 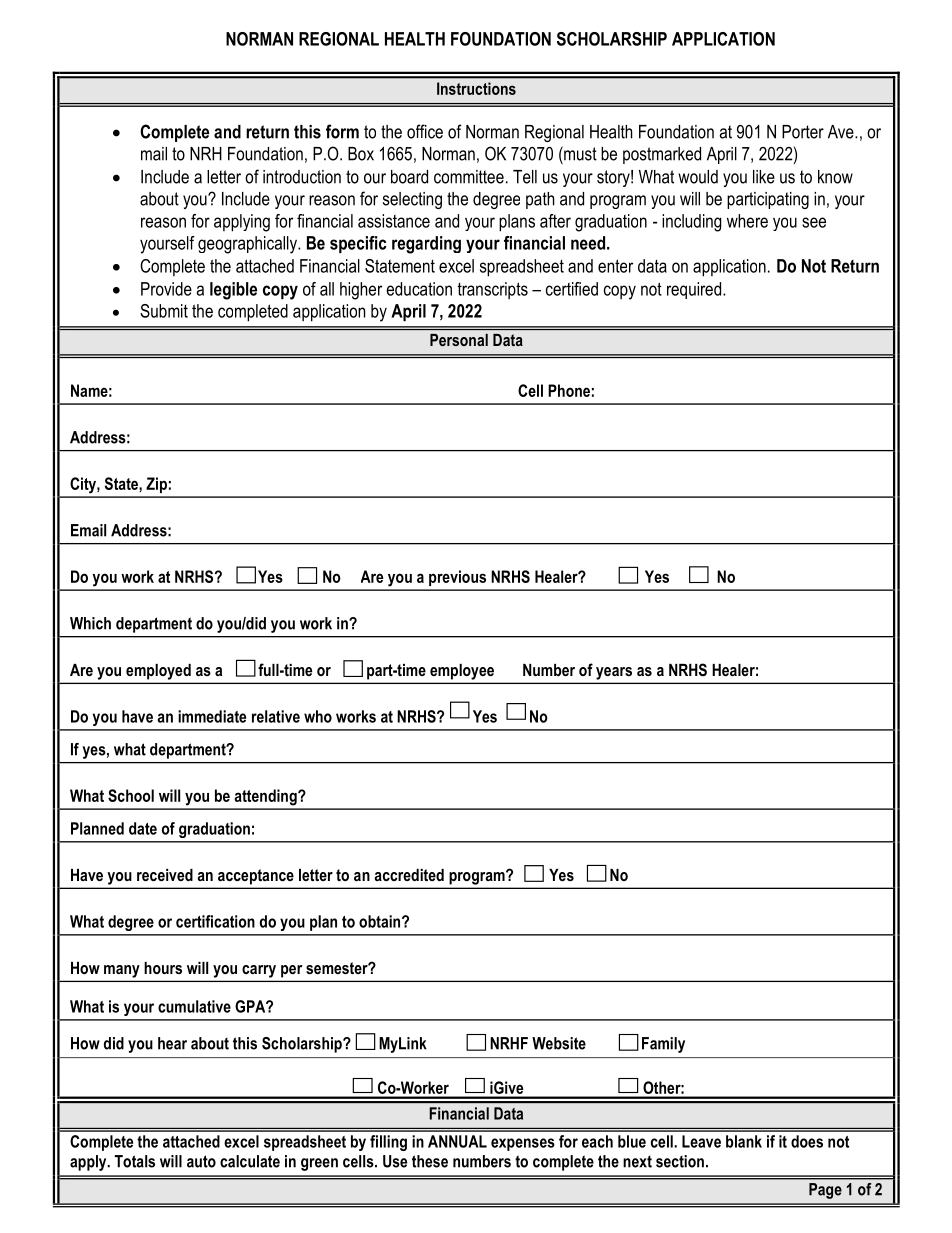 I want to click on introduction, so click(x=302, y=177).
